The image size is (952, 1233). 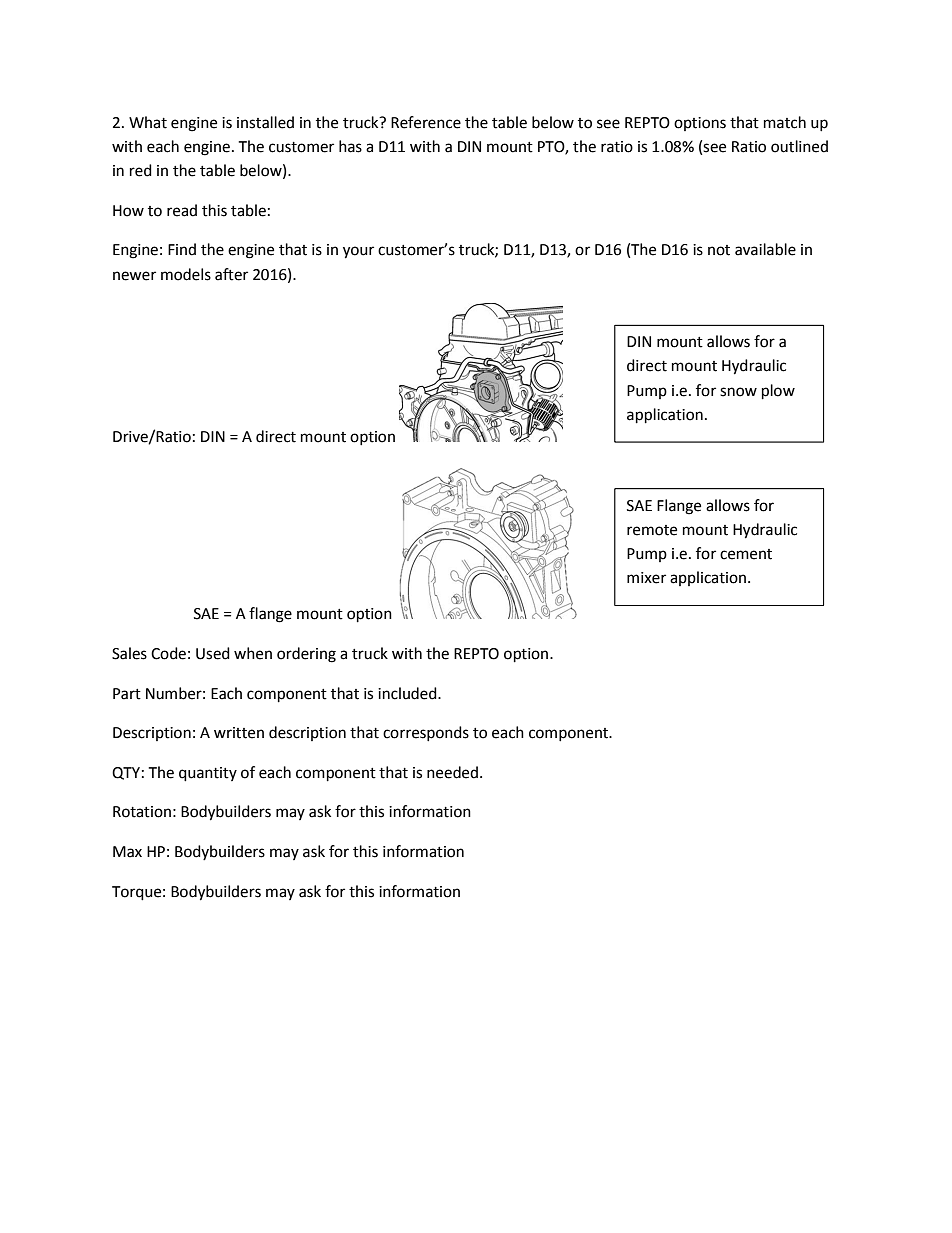 What do you see at coordinates (785, 122) in the image?
I see `match` at bounding box center [785, 122].
